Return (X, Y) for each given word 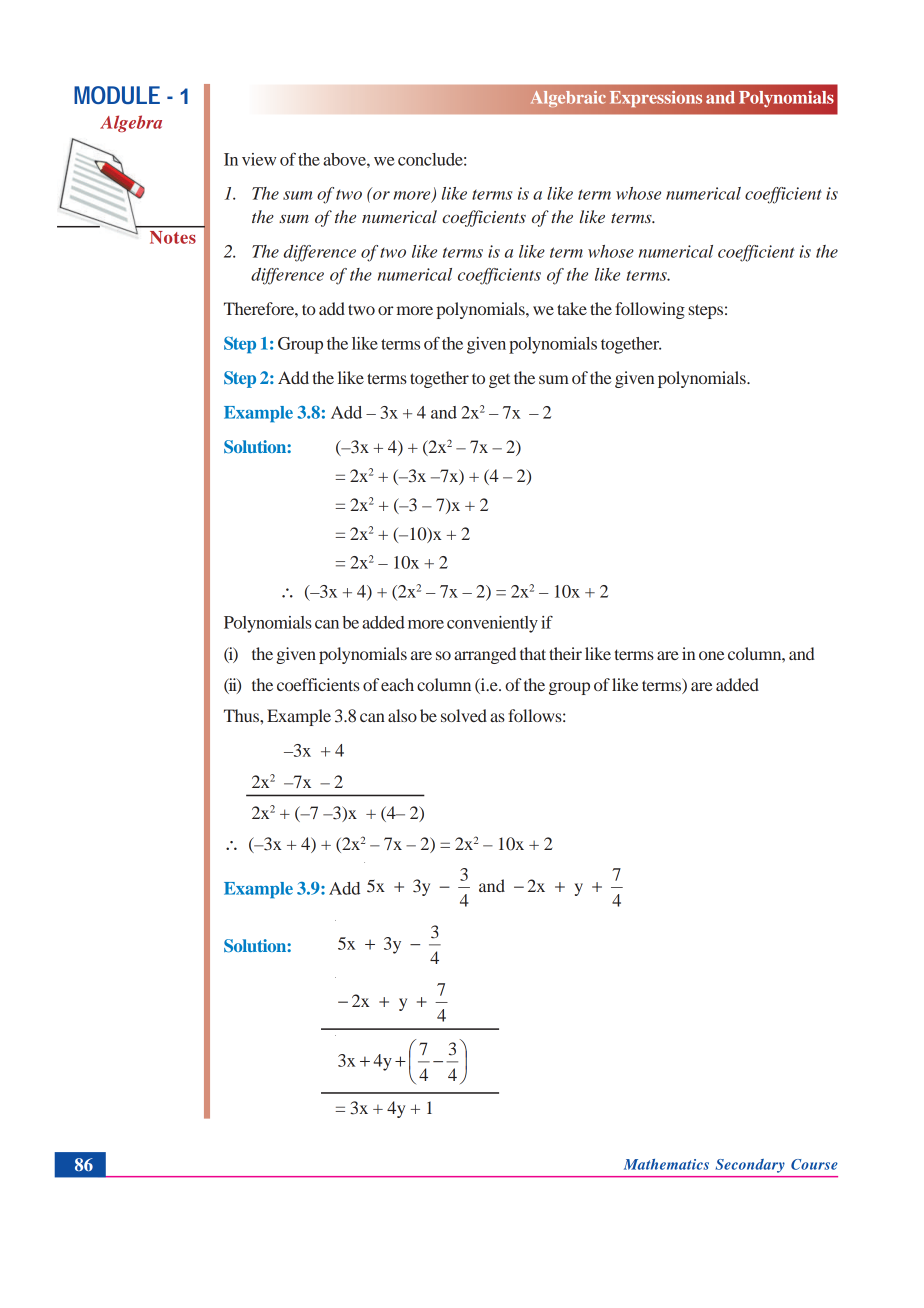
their (565, 653)
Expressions (656, 99)
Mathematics (666, 1164)
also (402, 715)
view (259, 159)
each (397, 684)
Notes (173, 237)
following (650, 310)
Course (814, 1164)
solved (464, 715)
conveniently (492, 624)
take (572, 308)
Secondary (750, 1166)
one (712, 655)
